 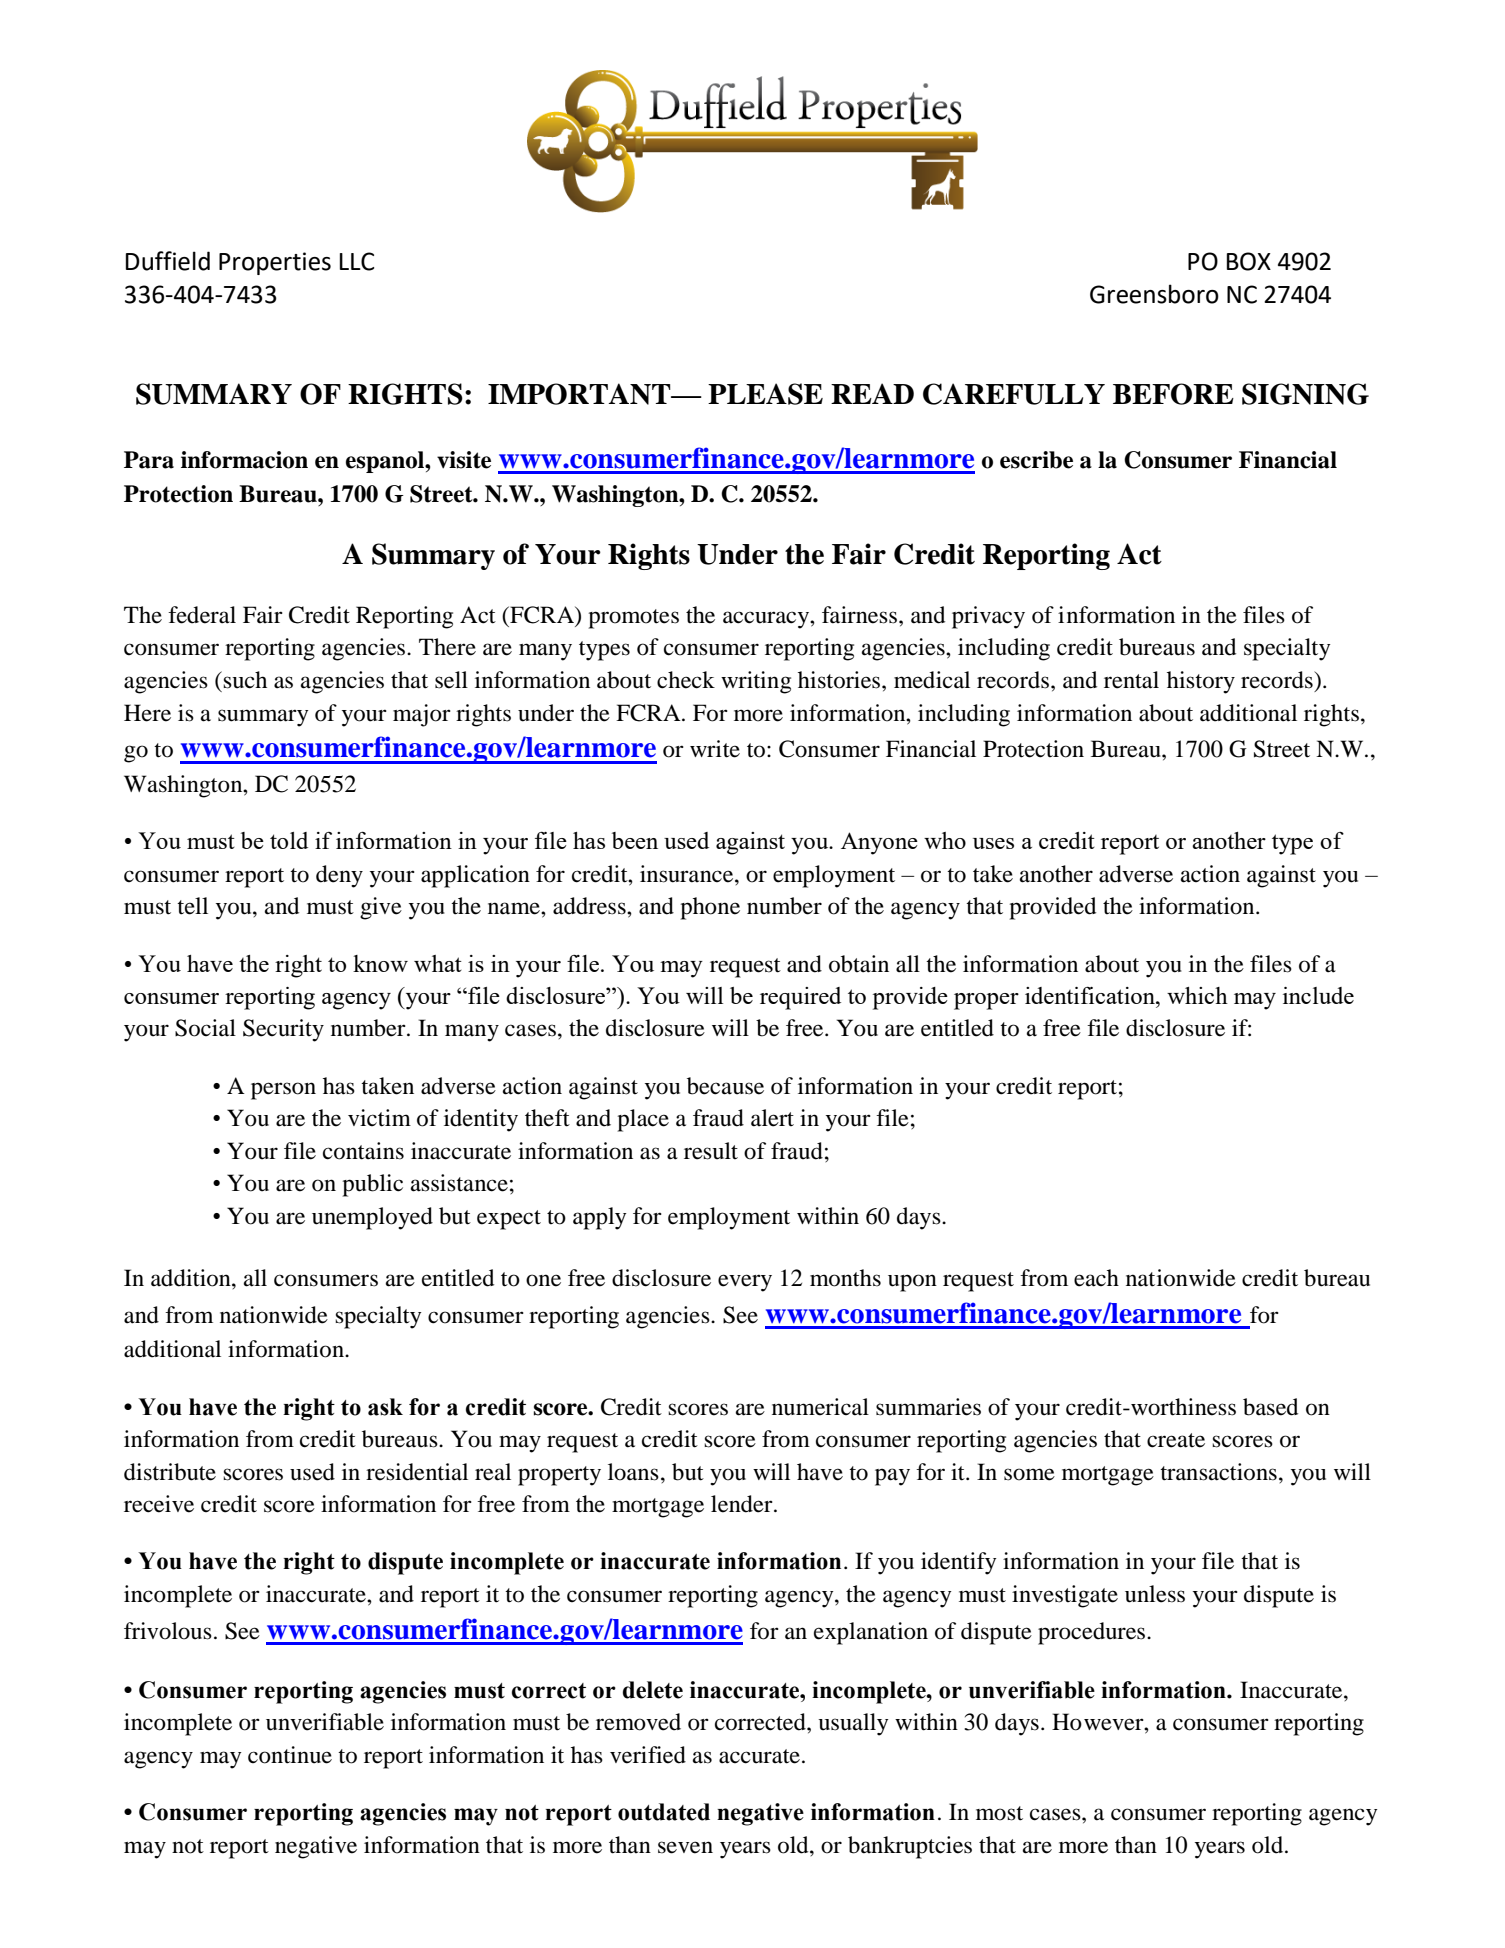 What do you see at coordinates (1197, 995) in the screenshot?
I see `which` at bounding box center [1197, 995].
